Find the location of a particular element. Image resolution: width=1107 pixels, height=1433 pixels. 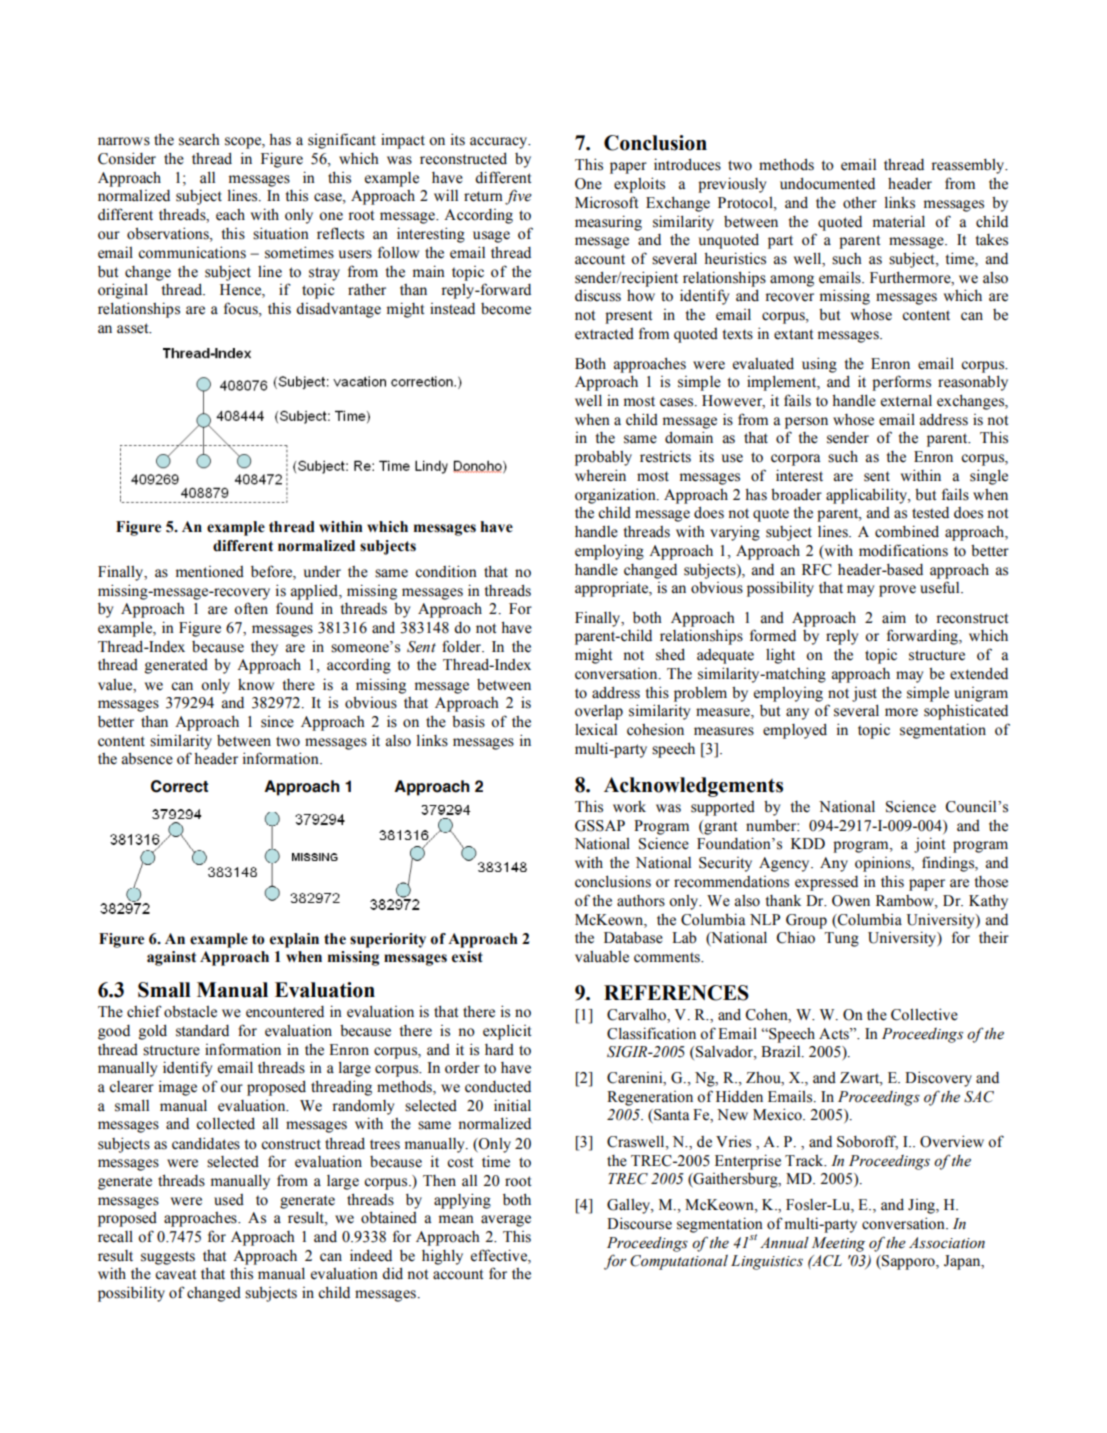

work is located at coordinates (629, 807).
